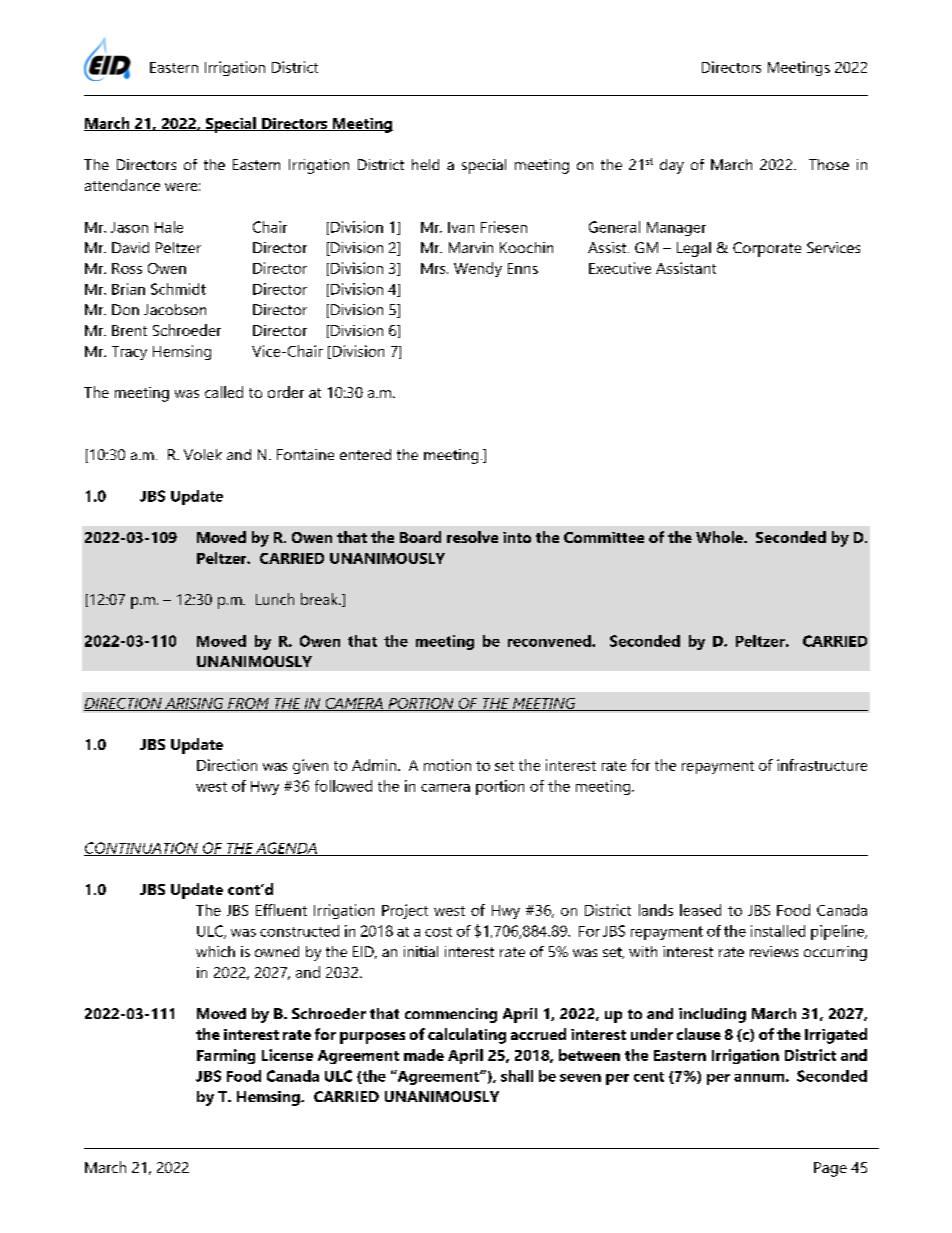 The image size is (952, 1233). I want to click on motion, so click(447, 765).
